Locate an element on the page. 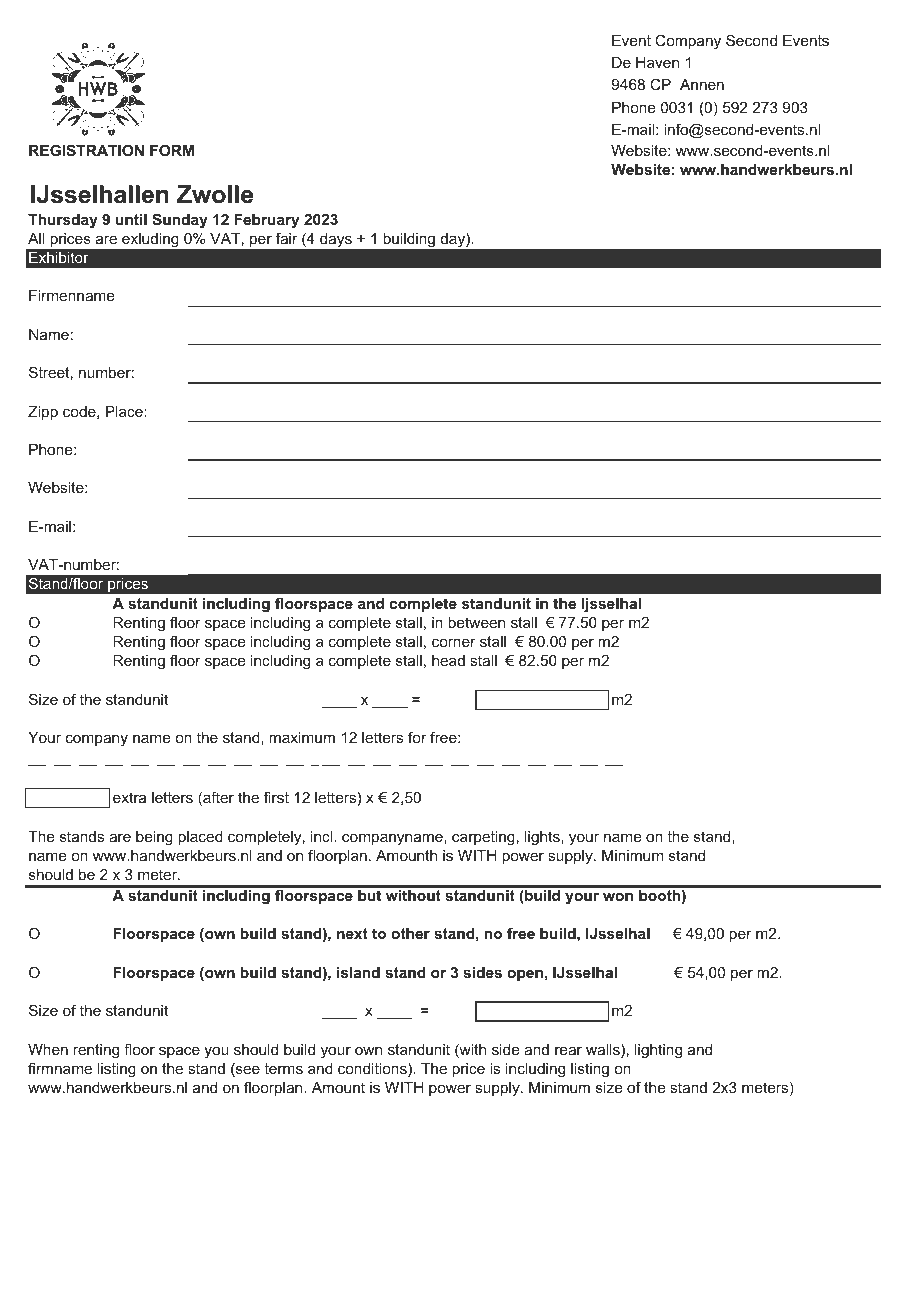  fair is located at coordinates (287, 238).
